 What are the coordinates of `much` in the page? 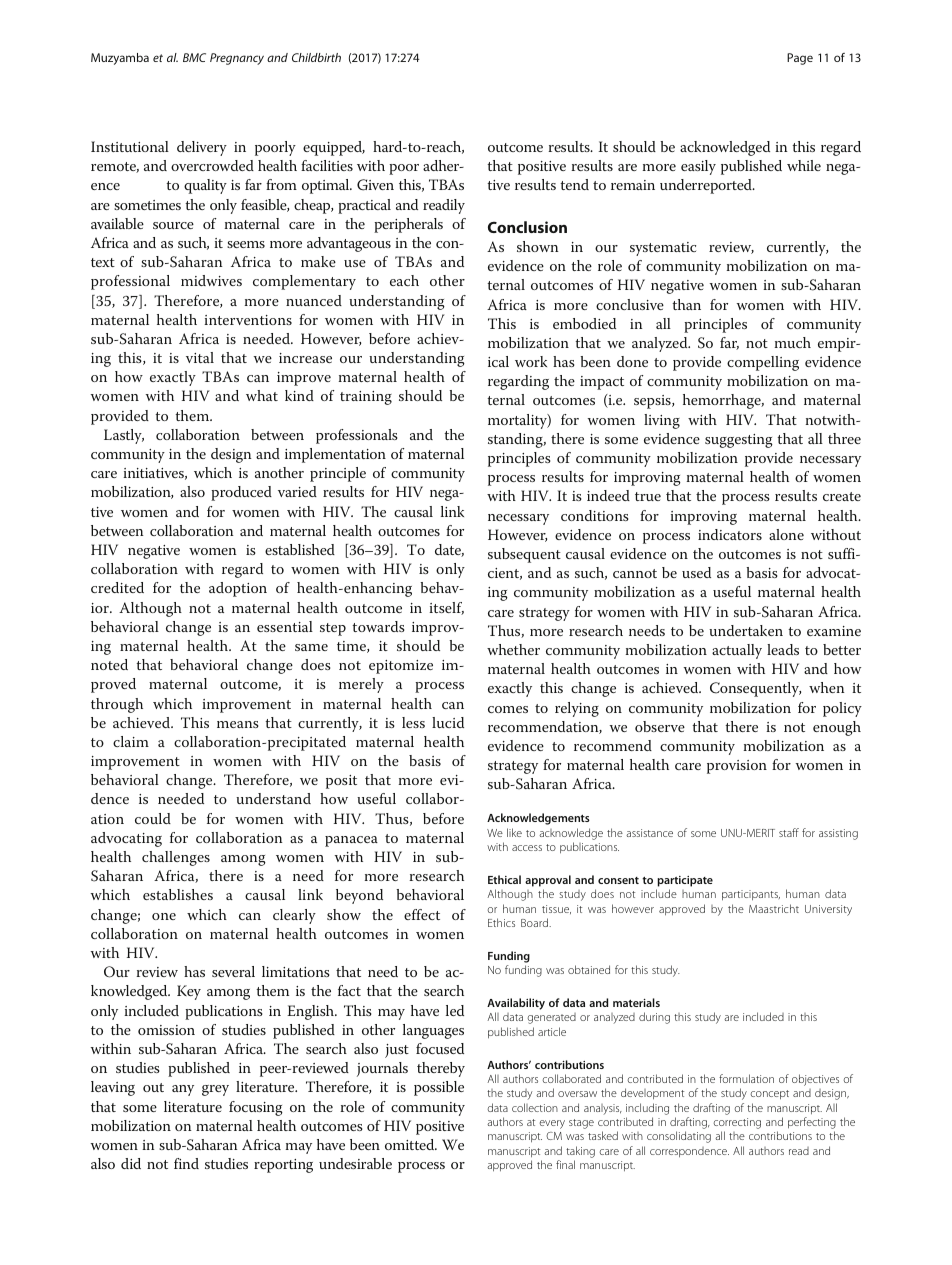 It's located at (793, 342).
